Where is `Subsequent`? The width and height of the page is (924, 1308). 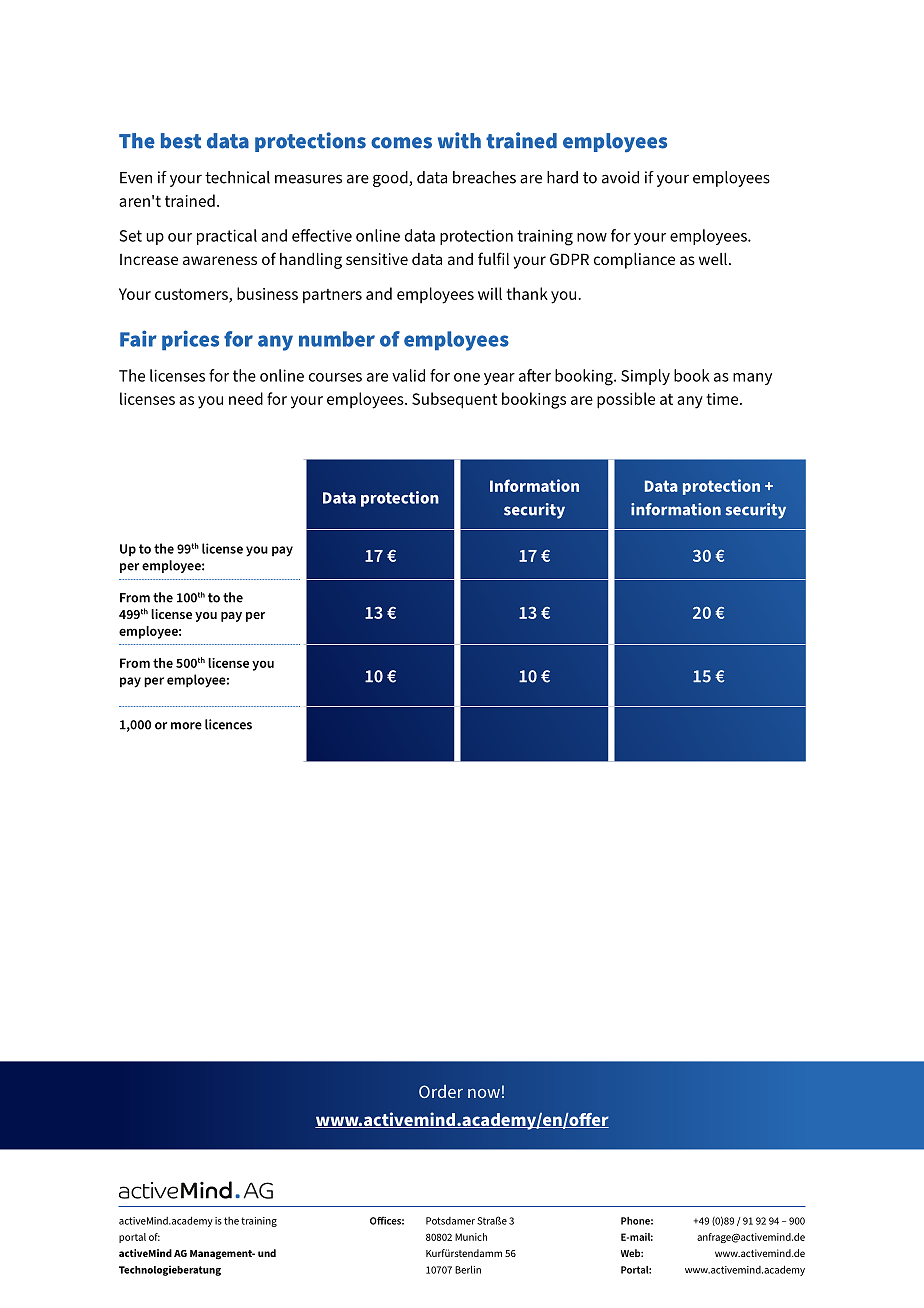
Subsequent is located at coordinates (454, 400).
